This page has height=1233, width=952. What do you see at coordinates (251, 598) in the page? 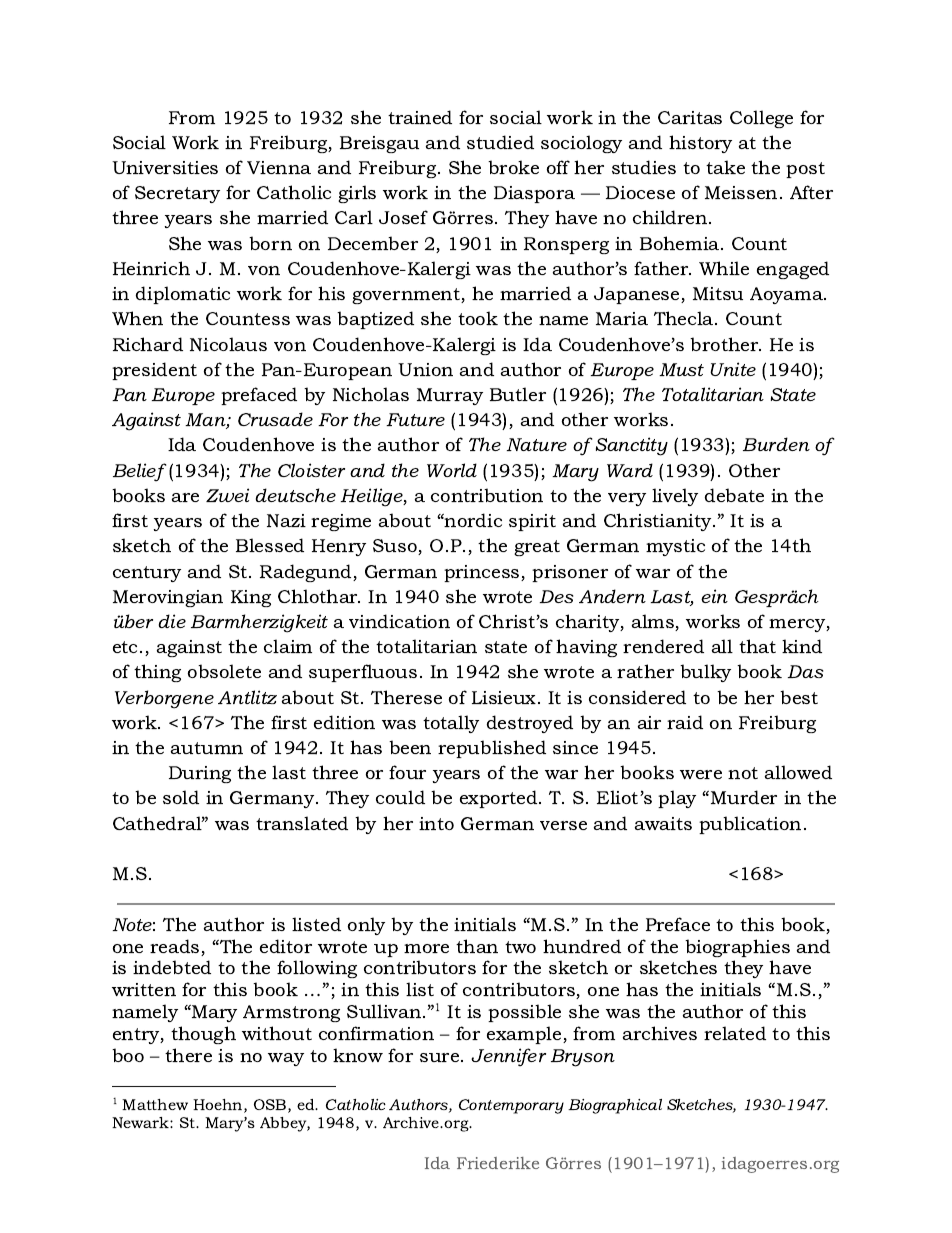
I see `King` at bounding box center [251, 598].
